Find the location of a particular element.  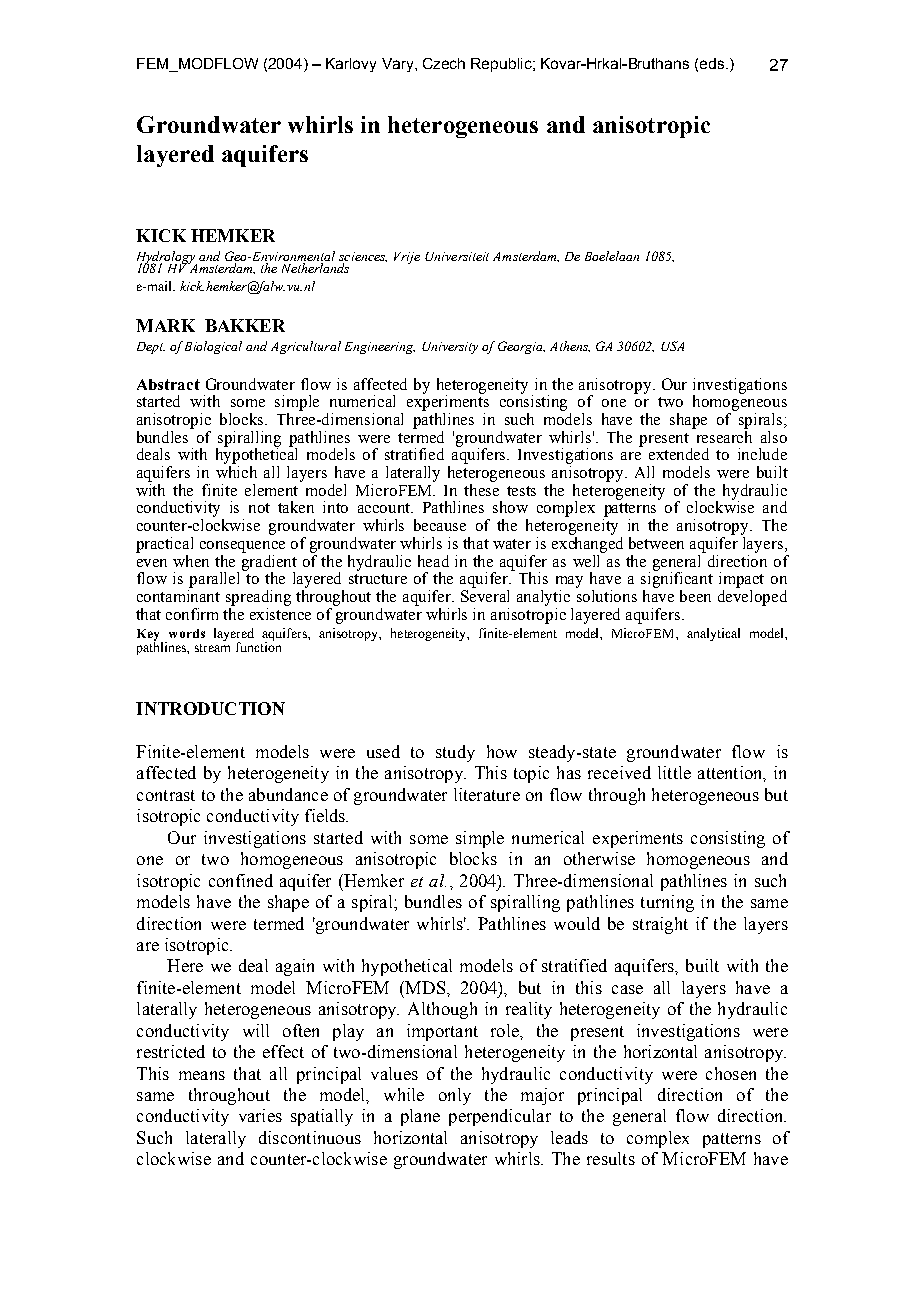

USA is located at coordinates (672, 346).
